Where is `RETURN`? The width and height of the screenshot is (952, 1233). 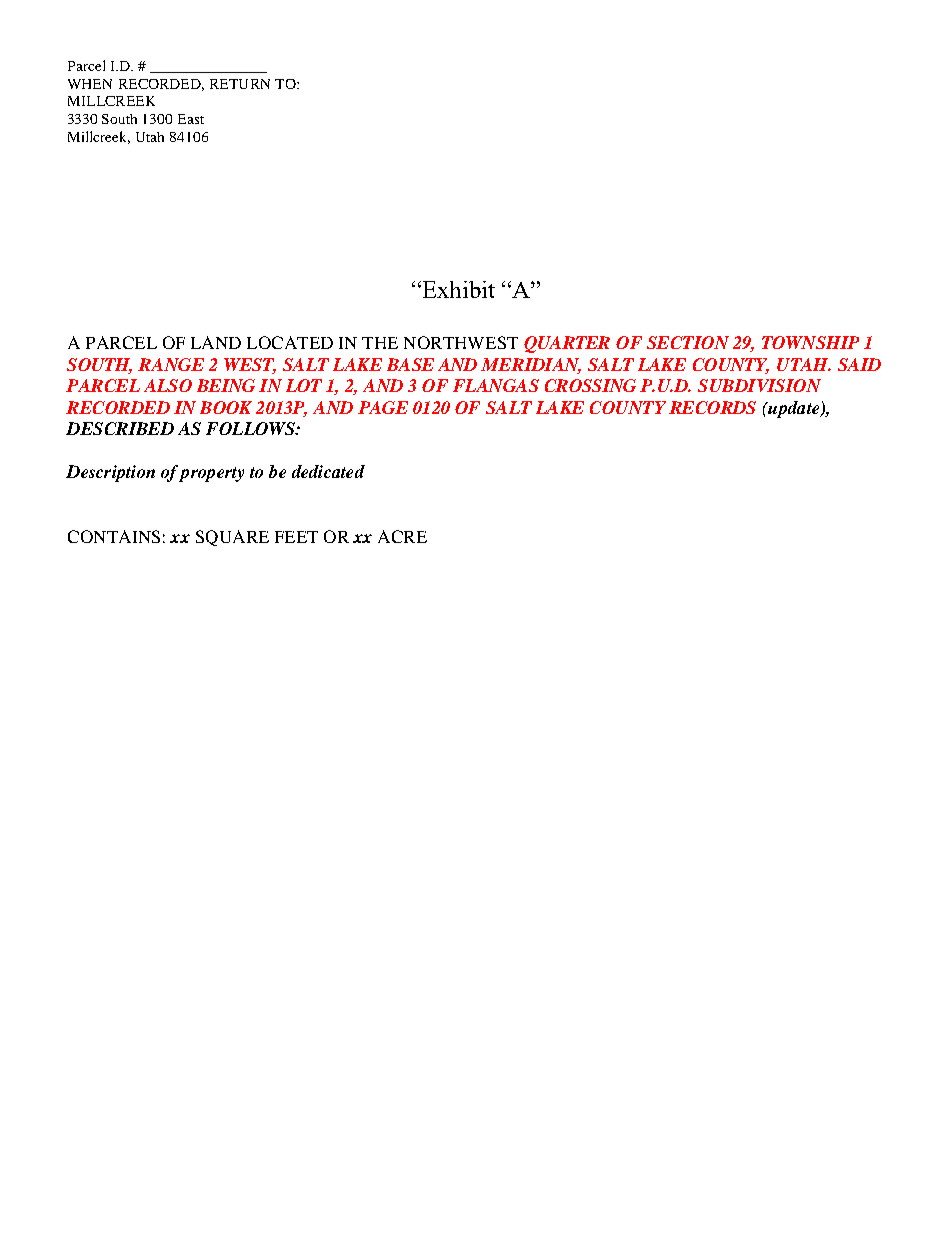
RETURN is located at coordinates (240, 84).
